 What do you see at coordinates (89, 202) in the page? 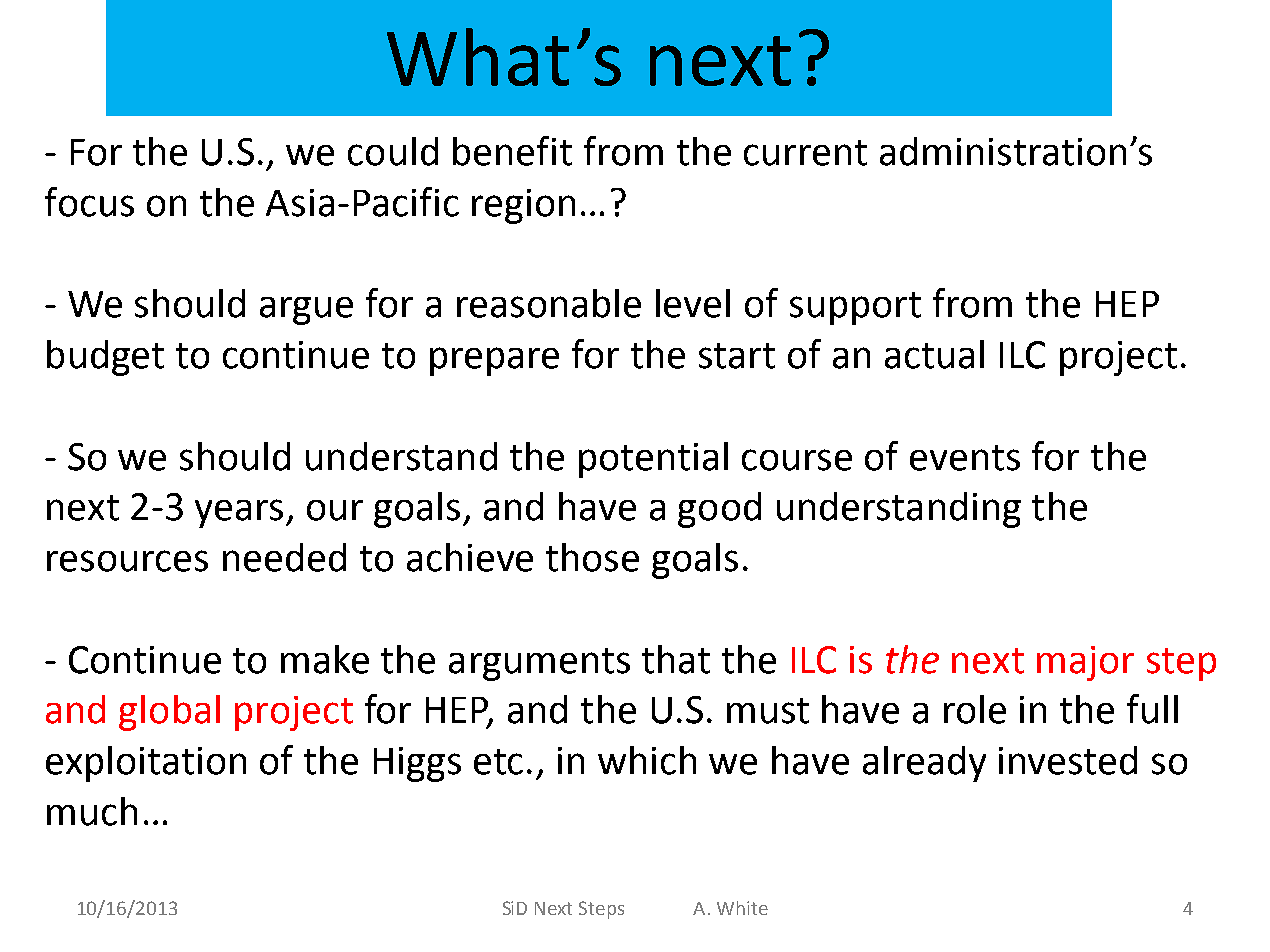
I see `focus` at bounding box center [89, 202].
